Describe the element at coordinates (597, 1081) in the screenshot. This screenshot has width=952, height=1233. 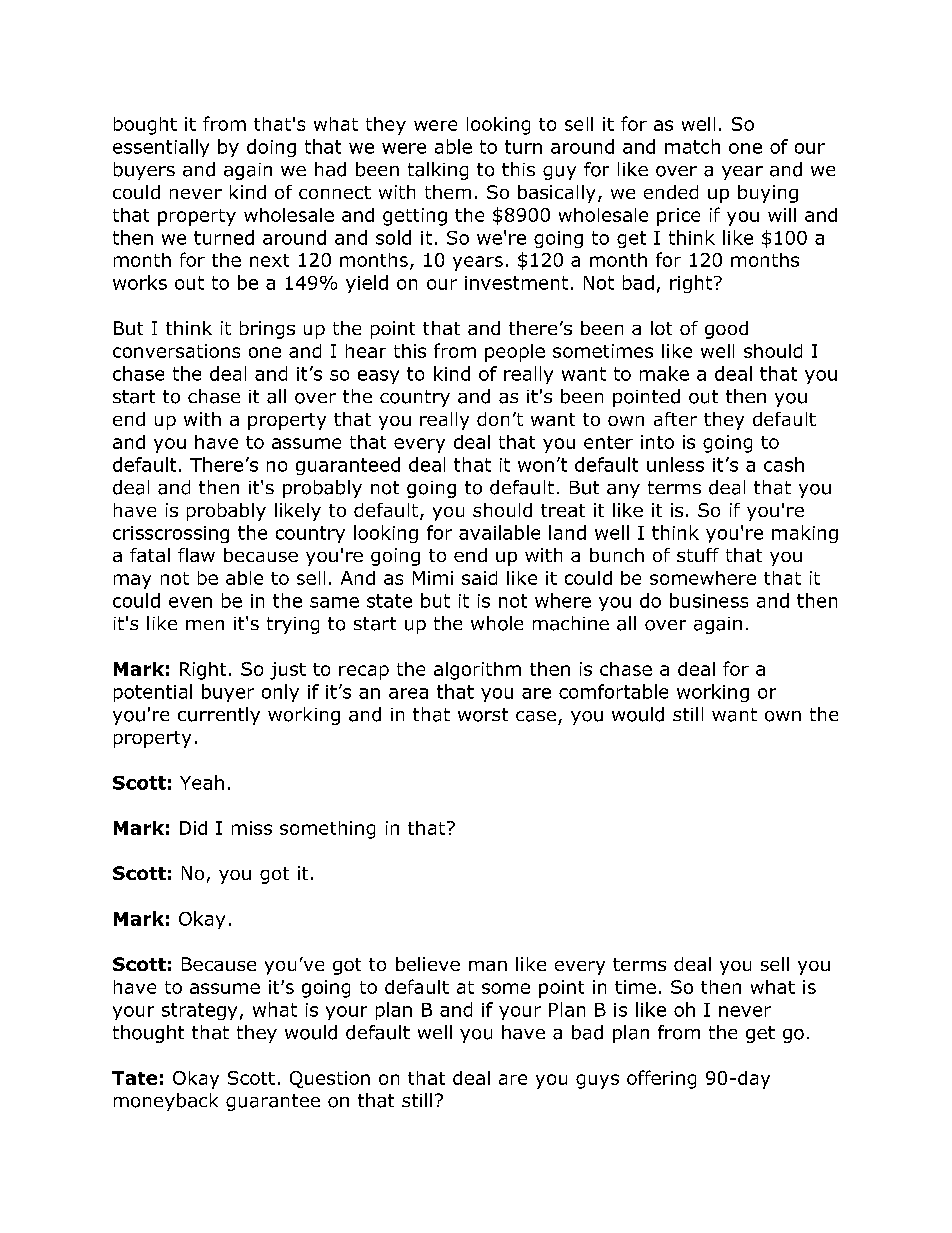
I see `guys` at that location.
